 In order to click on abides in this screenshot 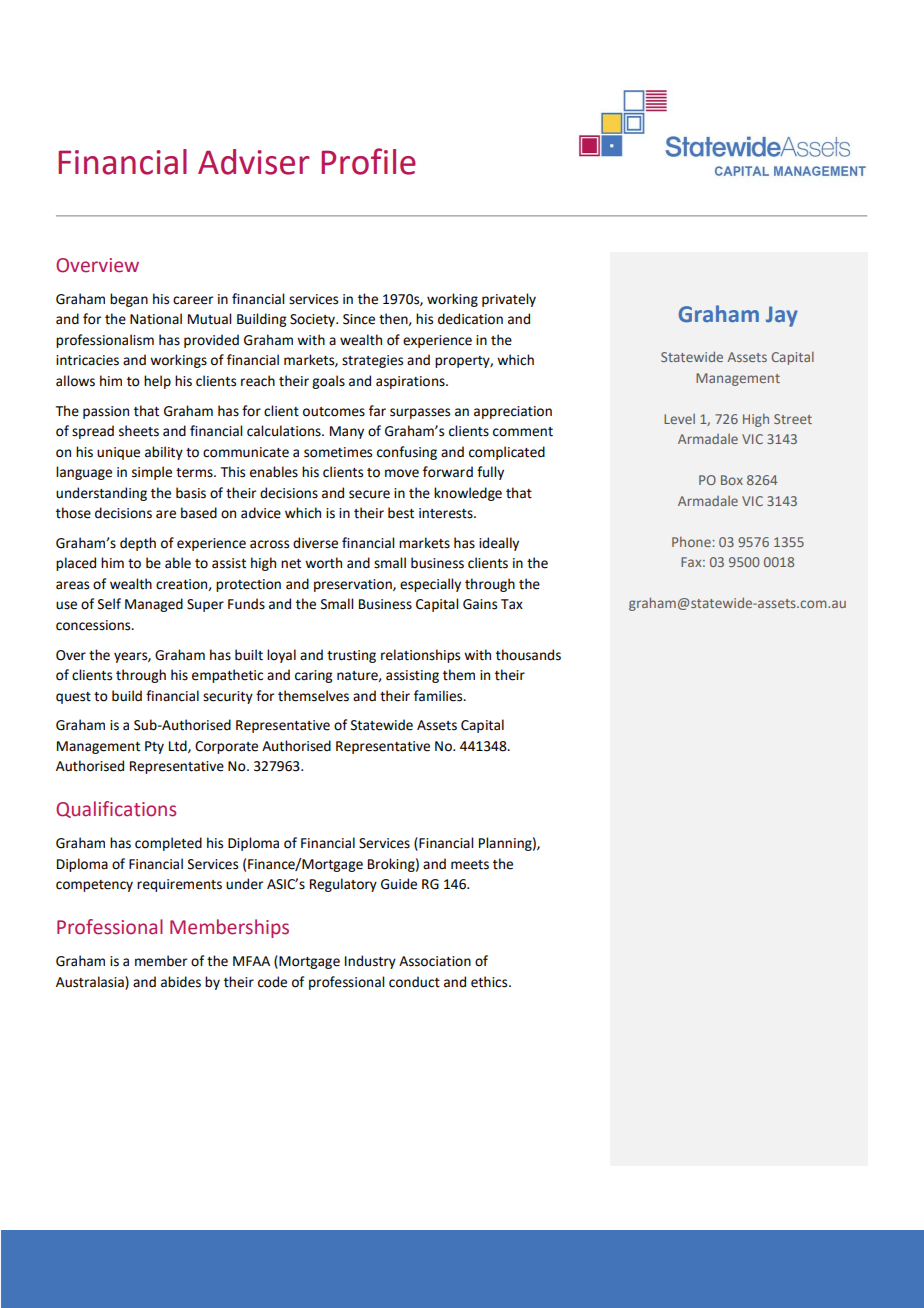, I will do `click(181, 982)`.
